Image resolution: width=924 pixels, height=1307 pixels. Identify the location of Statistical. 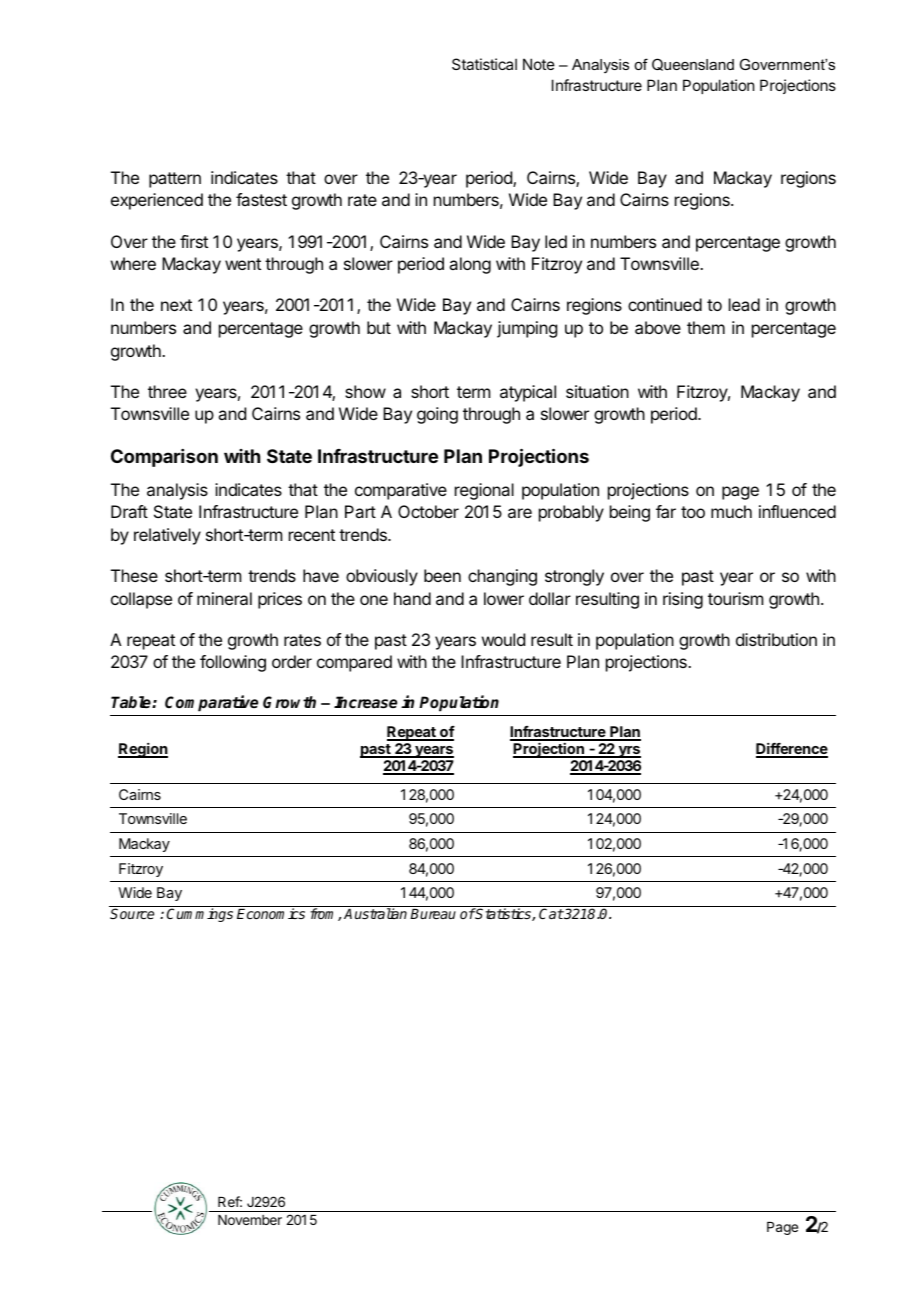
(484, 64).
